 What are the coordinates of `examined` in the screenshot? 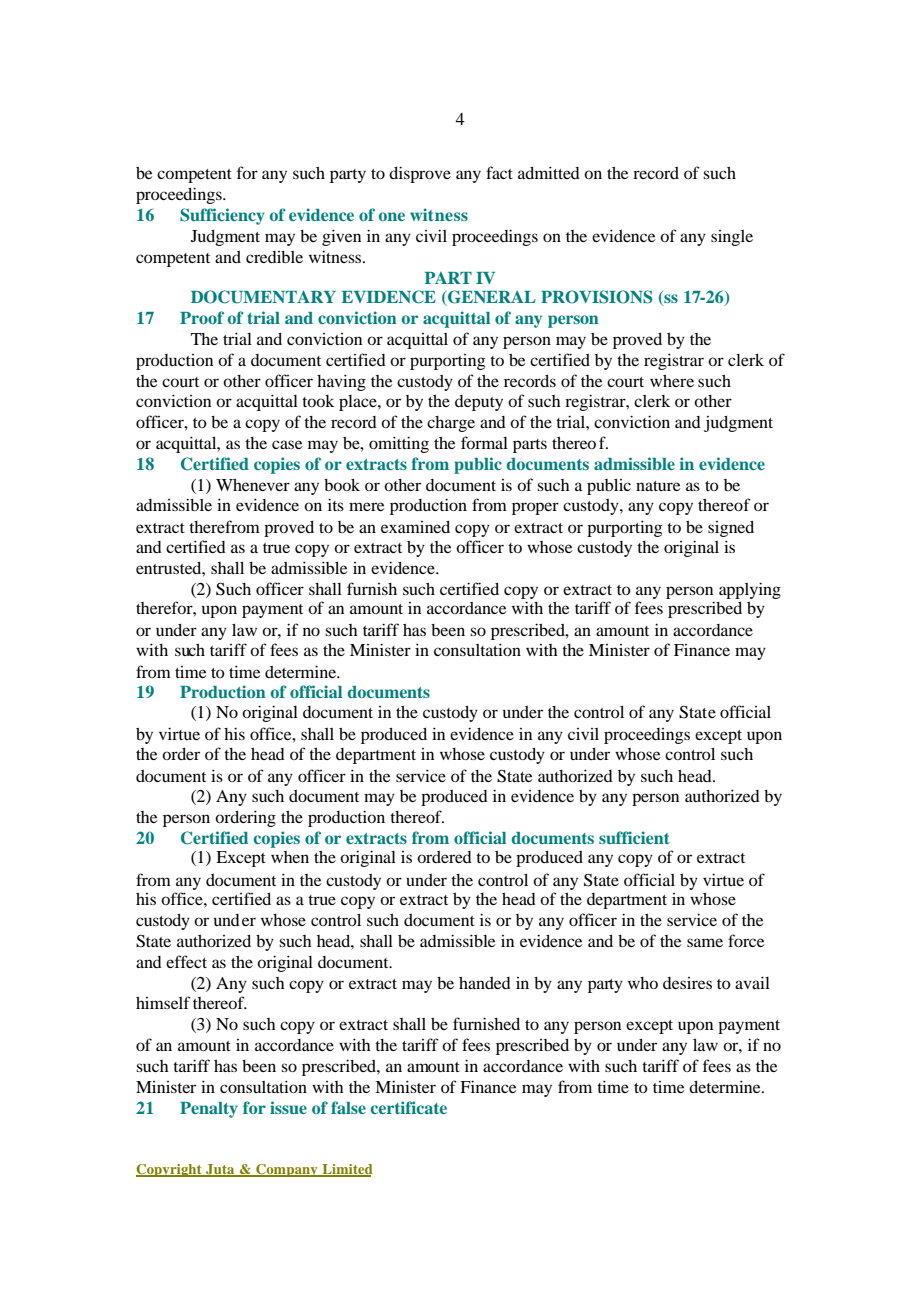 It's located at (415, 527).
